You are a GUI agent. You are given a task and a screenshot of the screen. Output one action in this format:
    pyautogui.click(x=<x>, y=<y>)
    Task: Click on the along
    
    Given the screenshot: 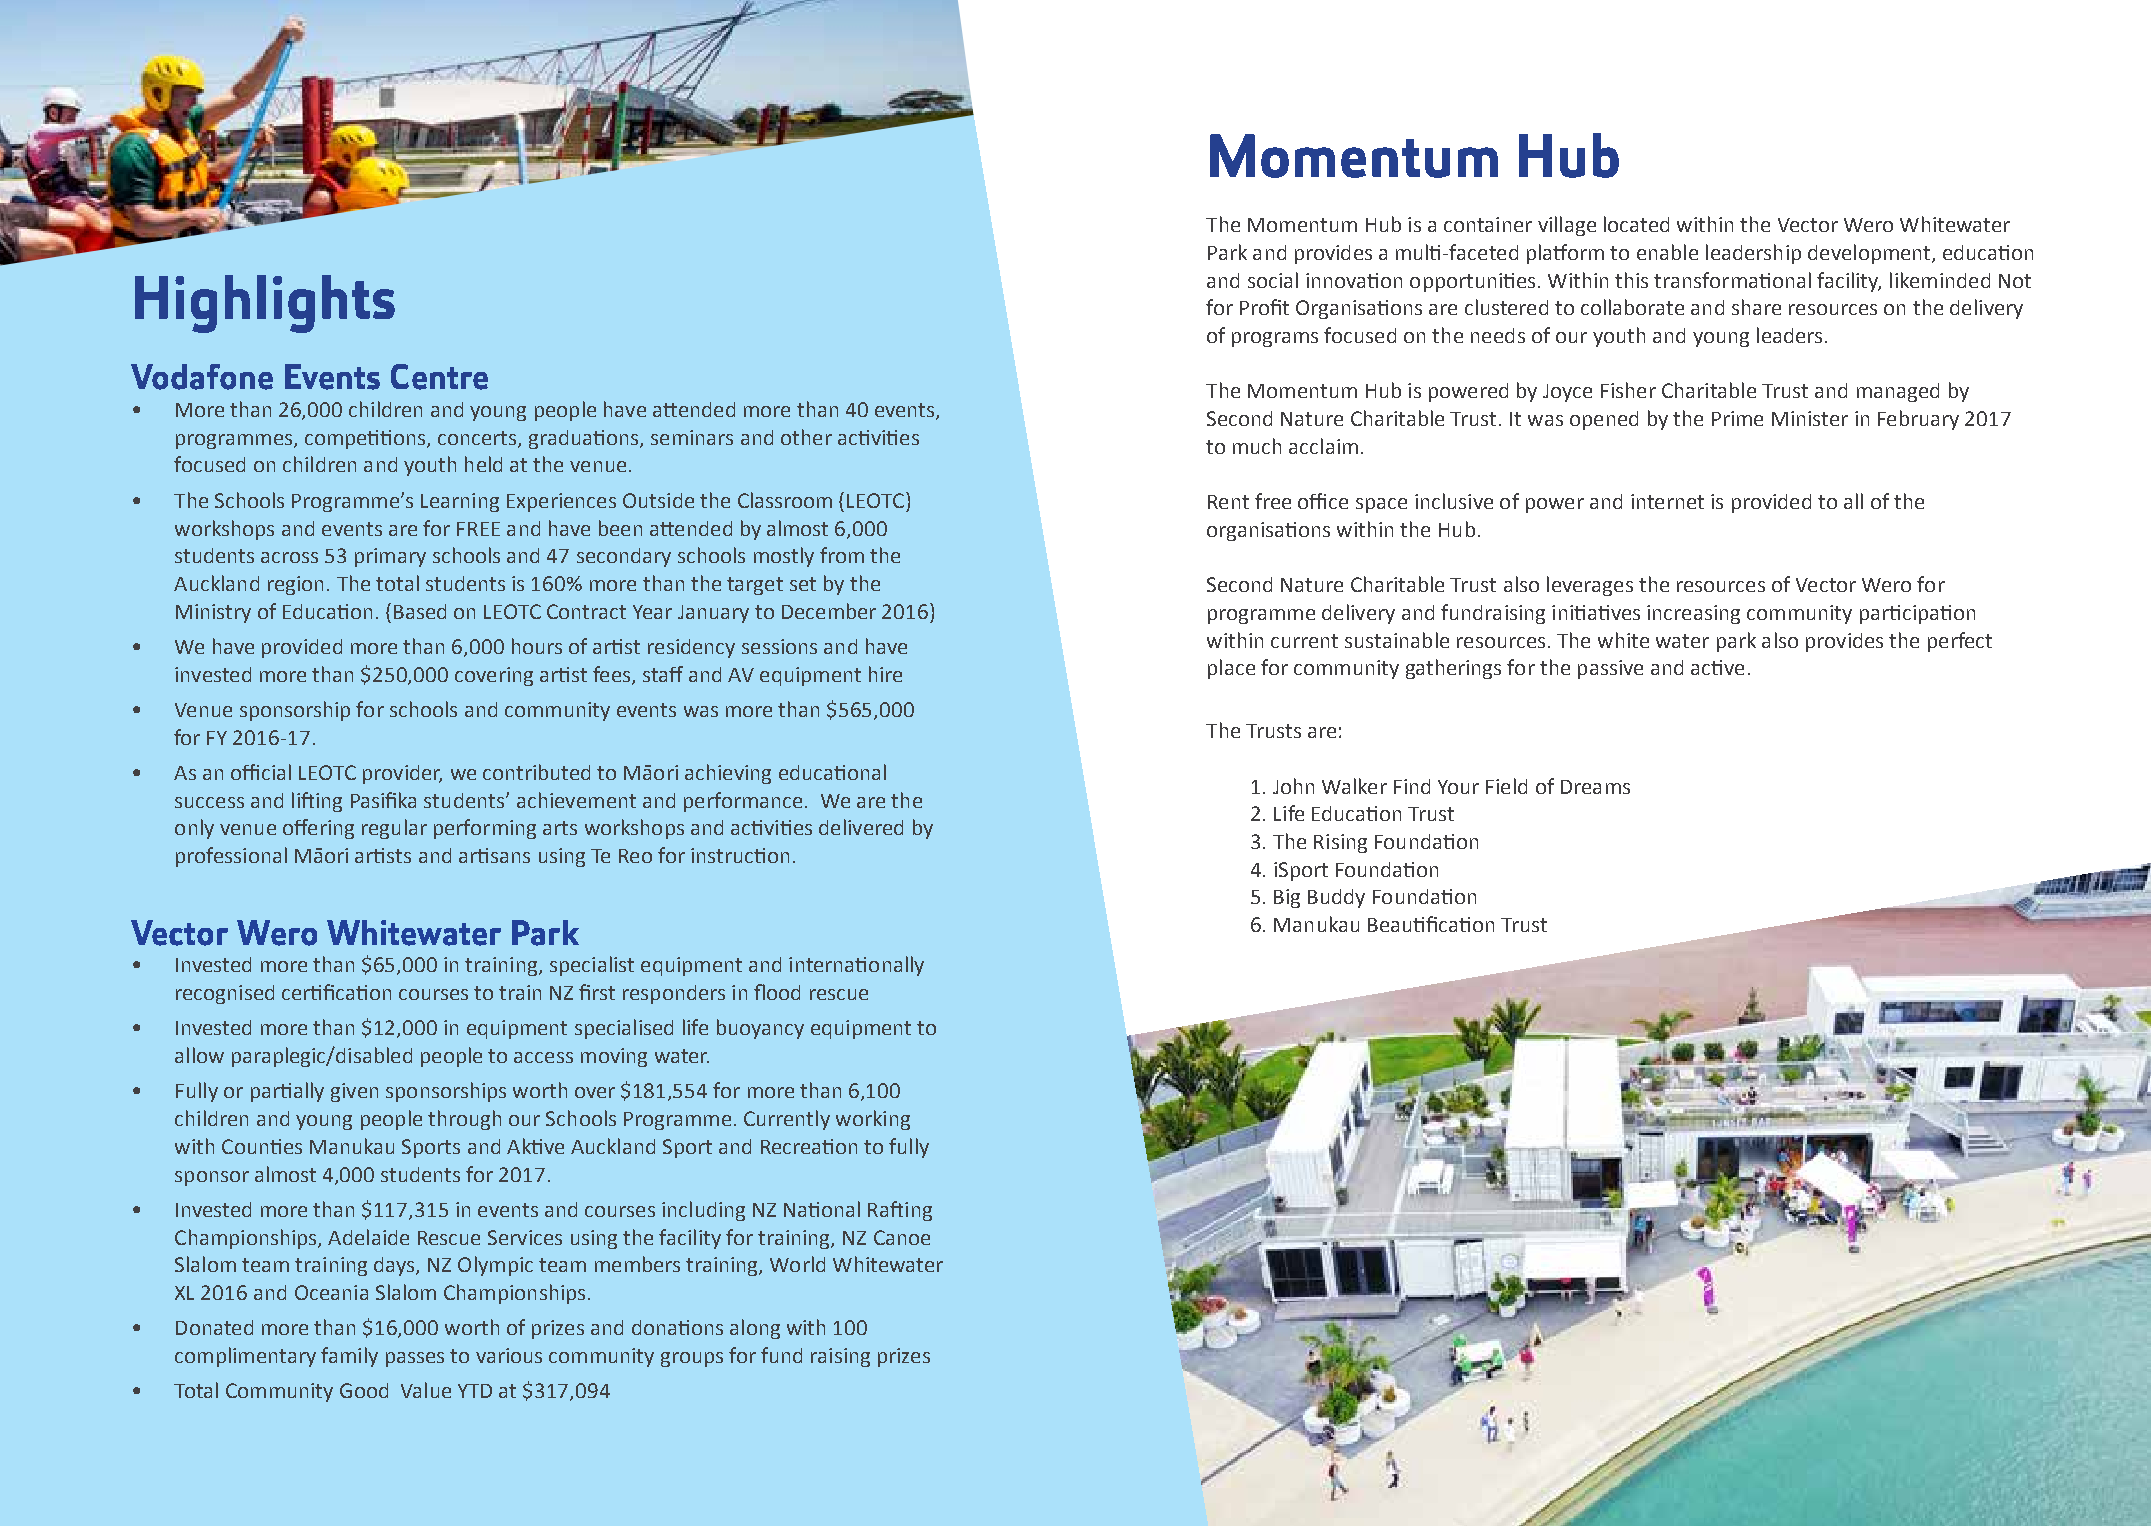 What is the action you would take?
    pyautogui.click(x=755, y=1329)
